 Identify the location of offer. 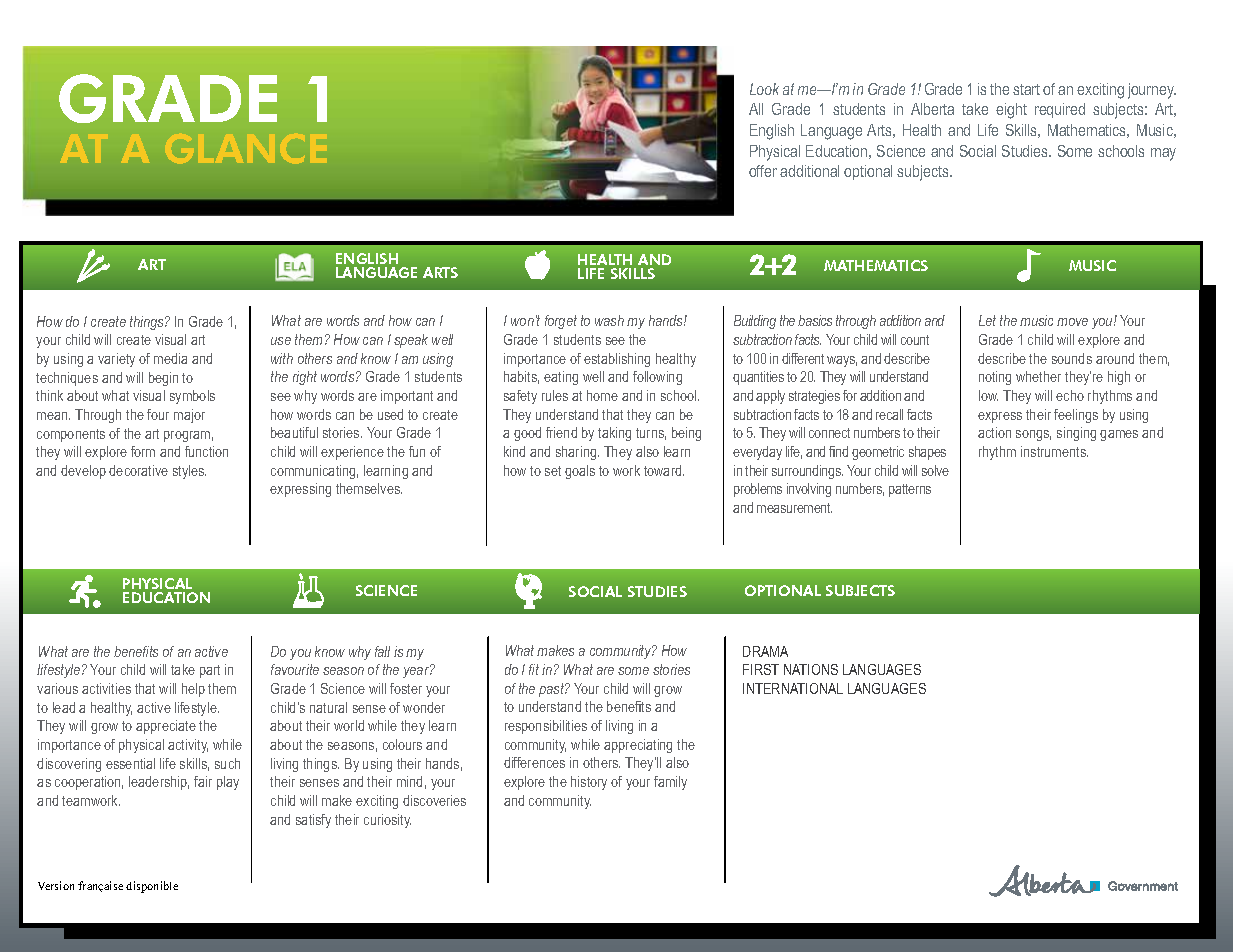
(763, 171).
